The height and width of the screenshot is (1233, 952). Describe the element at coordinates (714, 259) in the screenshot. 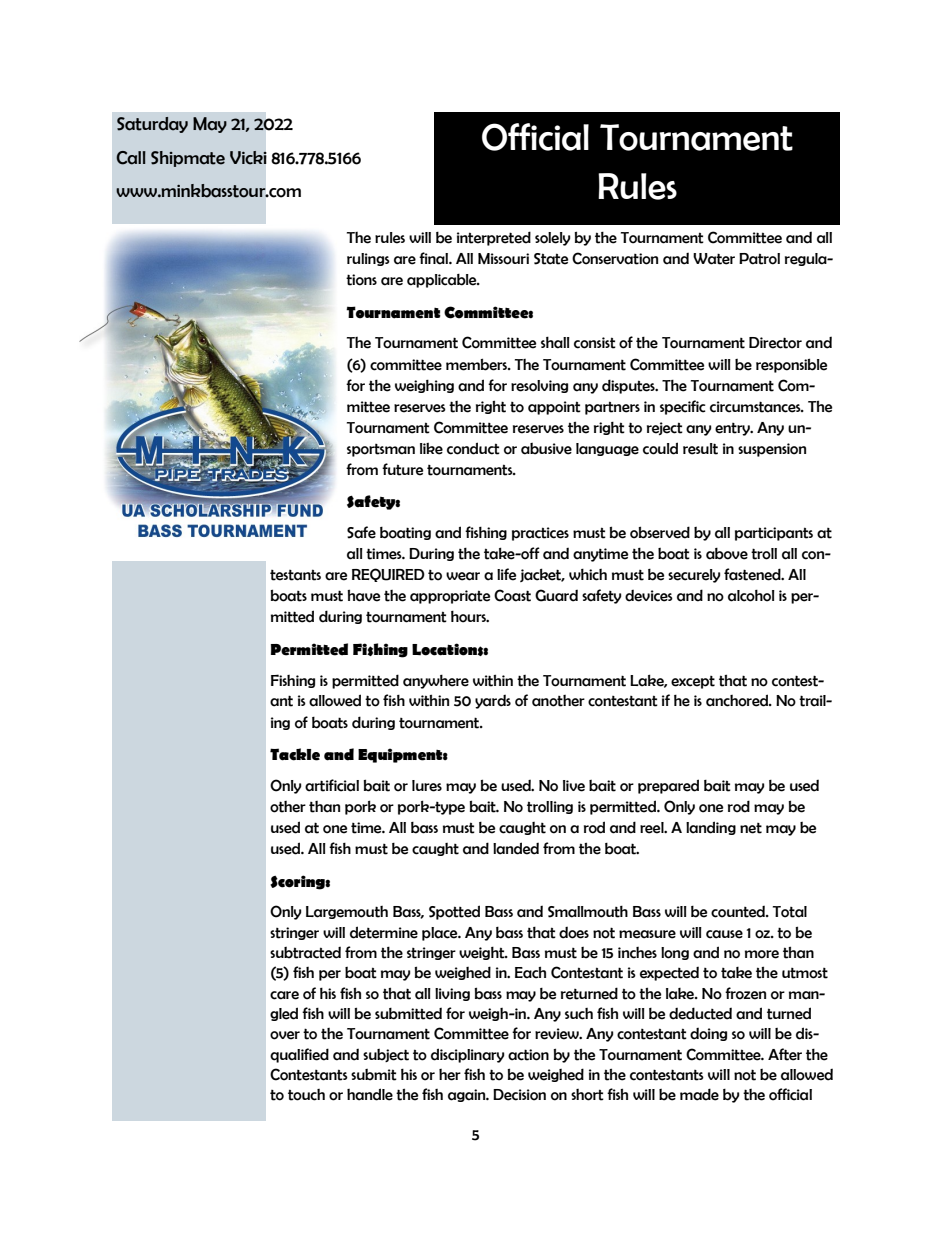

I see `Water` at that location.
